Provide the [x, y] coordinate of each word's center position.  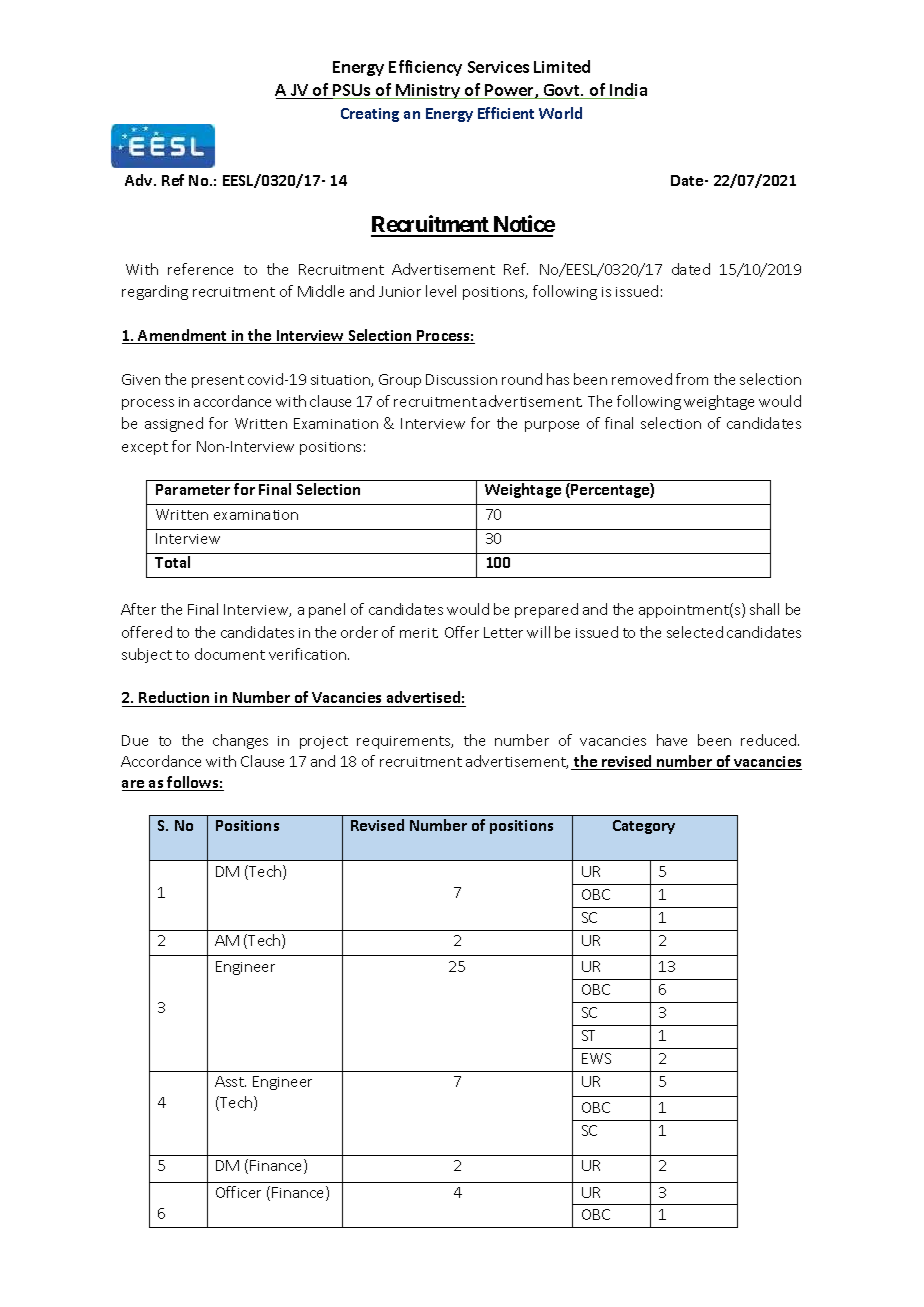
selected [695, 632]
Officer [238, 1192]
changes [240, 741]
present [218, 381]
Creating [370, 115]
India [627, 91]
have [672, 740]
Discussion [461, 379]
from [692, 379]
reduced [770, 740]
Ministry [428, 91]
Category [644, 827]
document [230, 654]
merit [419, 633]
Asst [230, 1081]
